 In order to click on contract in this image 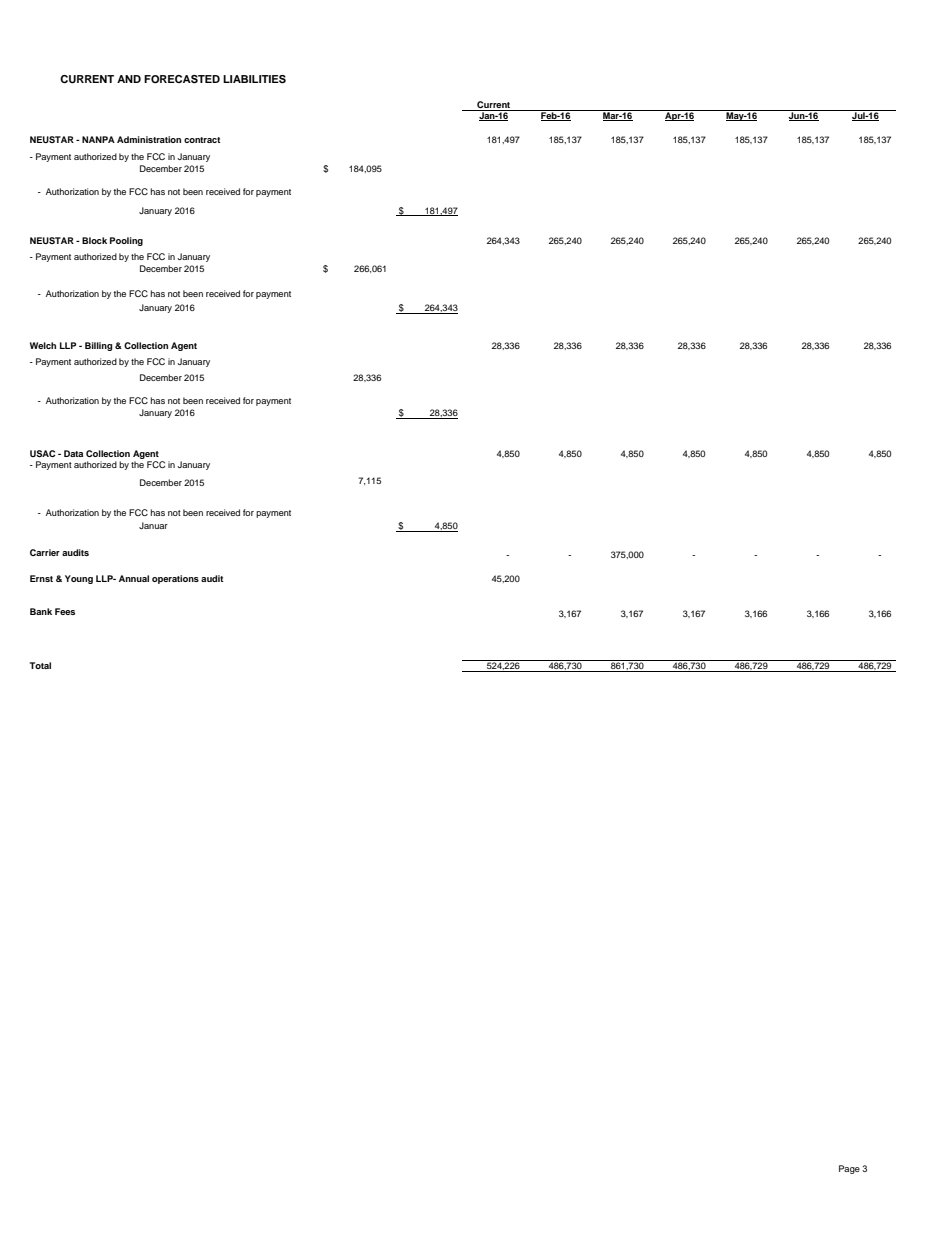, I will do `click(202, 140)`.
